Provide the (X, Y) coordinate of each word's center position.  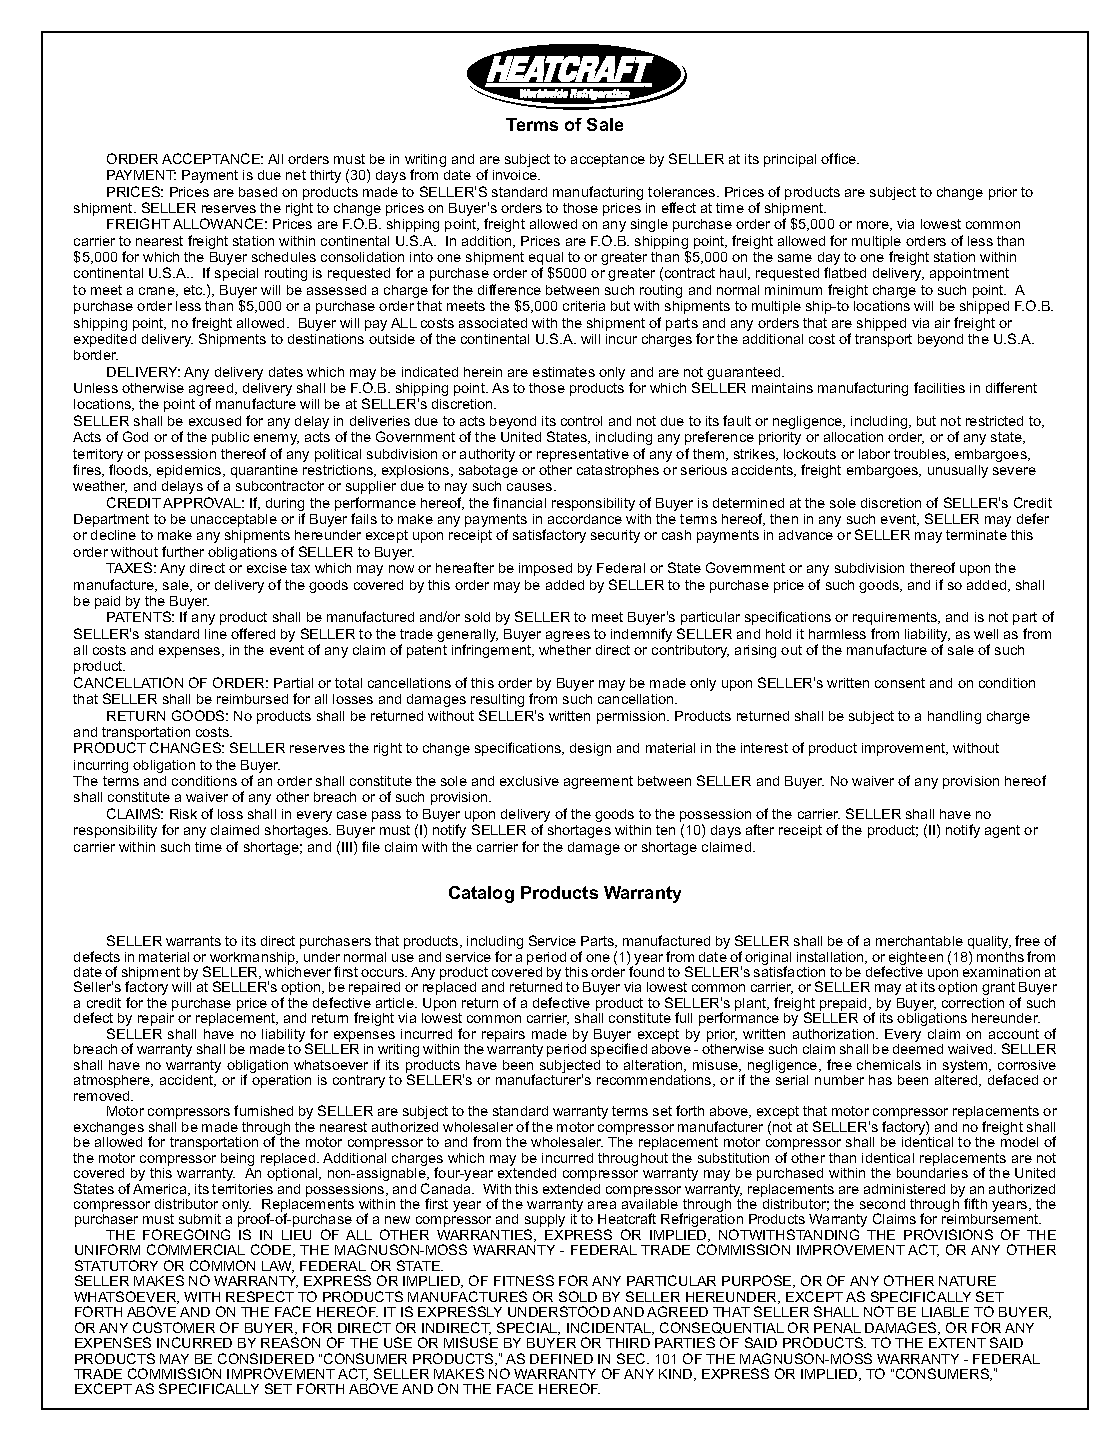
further (183, 551)
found (645, 970)
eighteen (916, 960)
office (840, 158)
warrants (193, 941)
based (258, 192)
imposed (545, 569)
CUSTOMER (174, 1327)
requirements (896, 618)
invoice (516, 175)
